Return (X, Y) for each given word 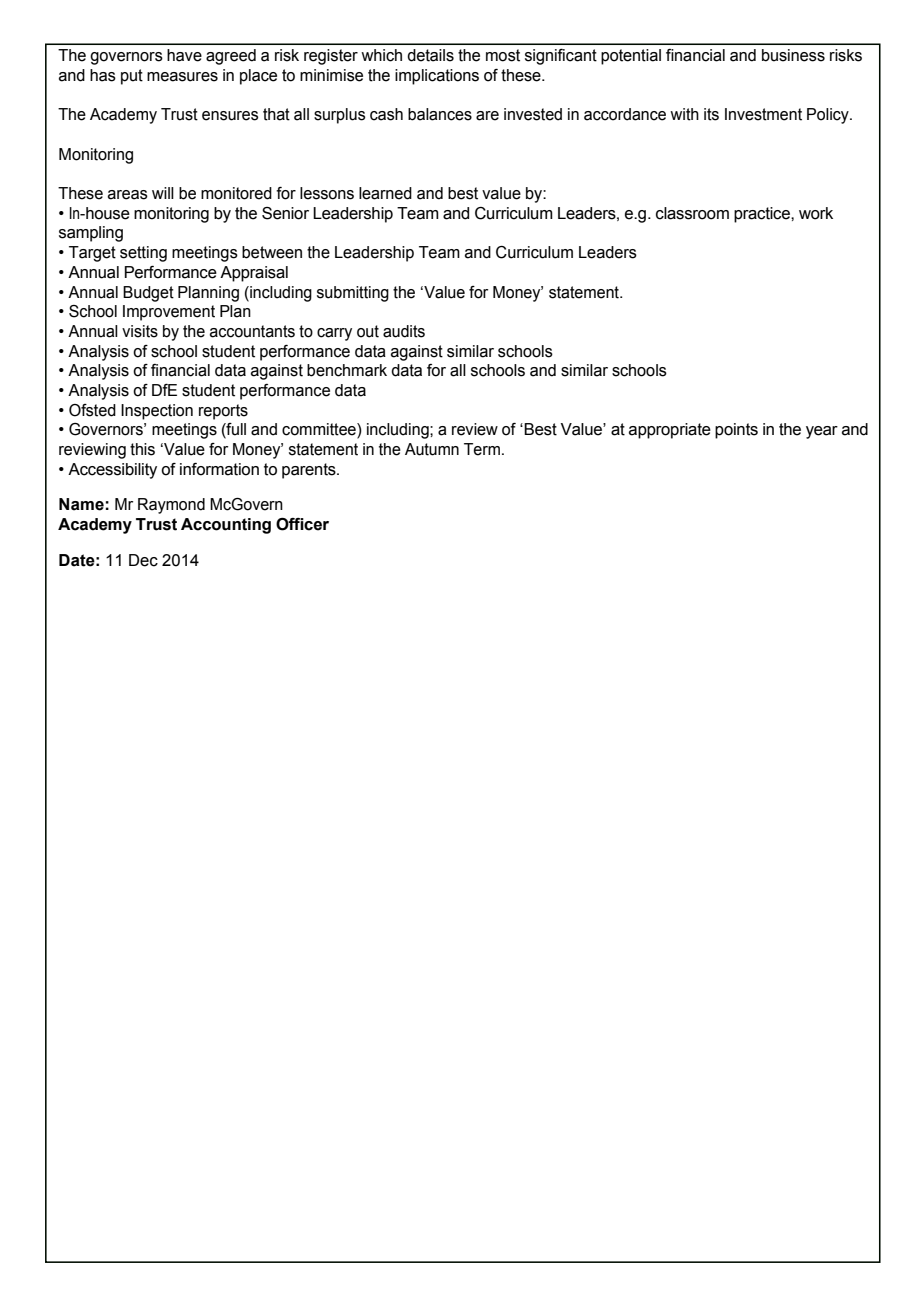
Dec (143, 560)
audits (404, 331)
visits (140, 331)
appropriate (670, 431)
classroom (692, 213)
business (793, 55)
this (142, 449)
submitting (353, 294)
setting (143, 254)
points (736, 431)
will (163, 193)
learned (385, 193)
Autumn (432, 449)
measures (182, 77)
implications (437, 77)
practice (763, 215)
